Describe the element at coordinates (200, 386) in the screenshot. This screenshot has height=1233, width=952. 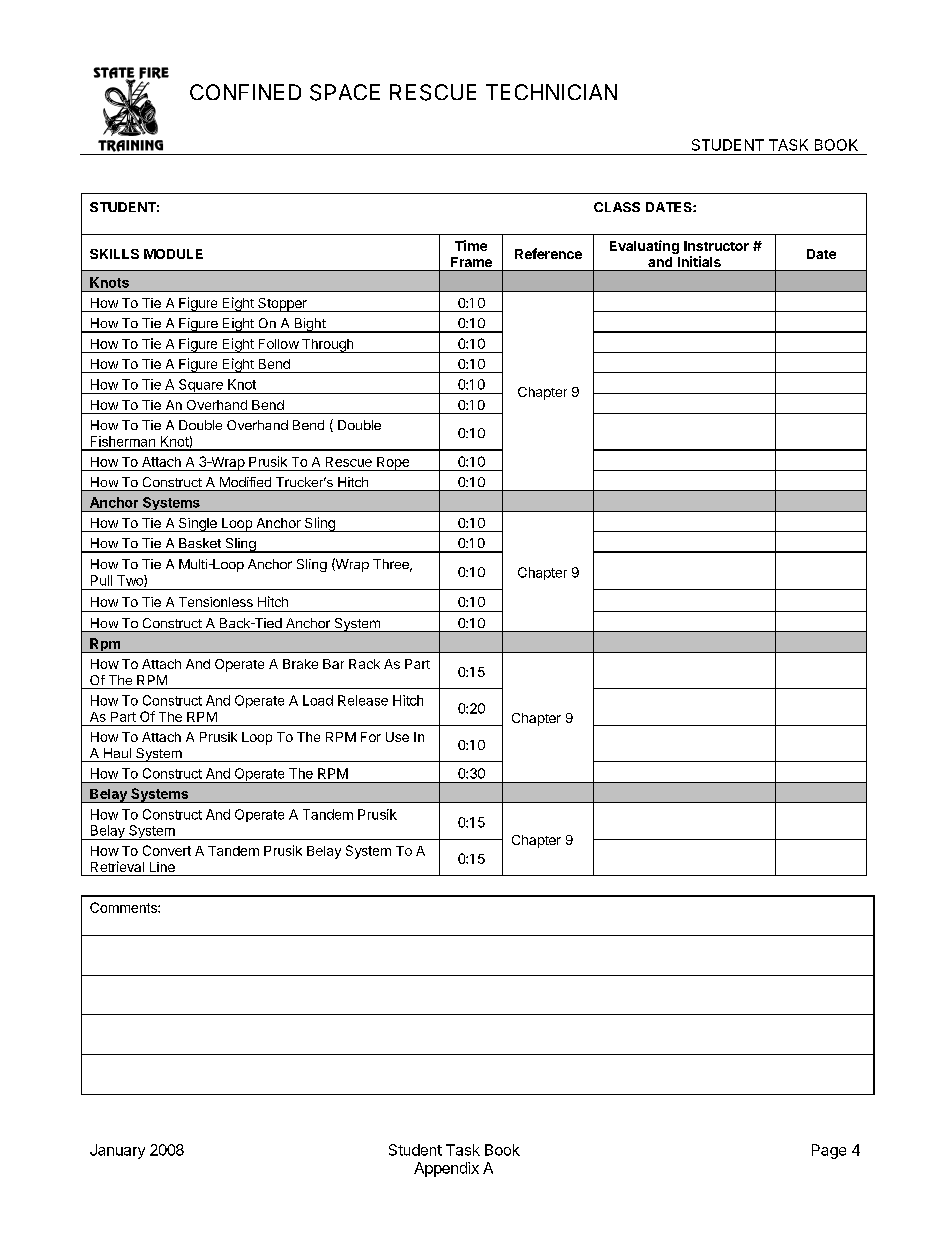
I see `Square` at that location.
